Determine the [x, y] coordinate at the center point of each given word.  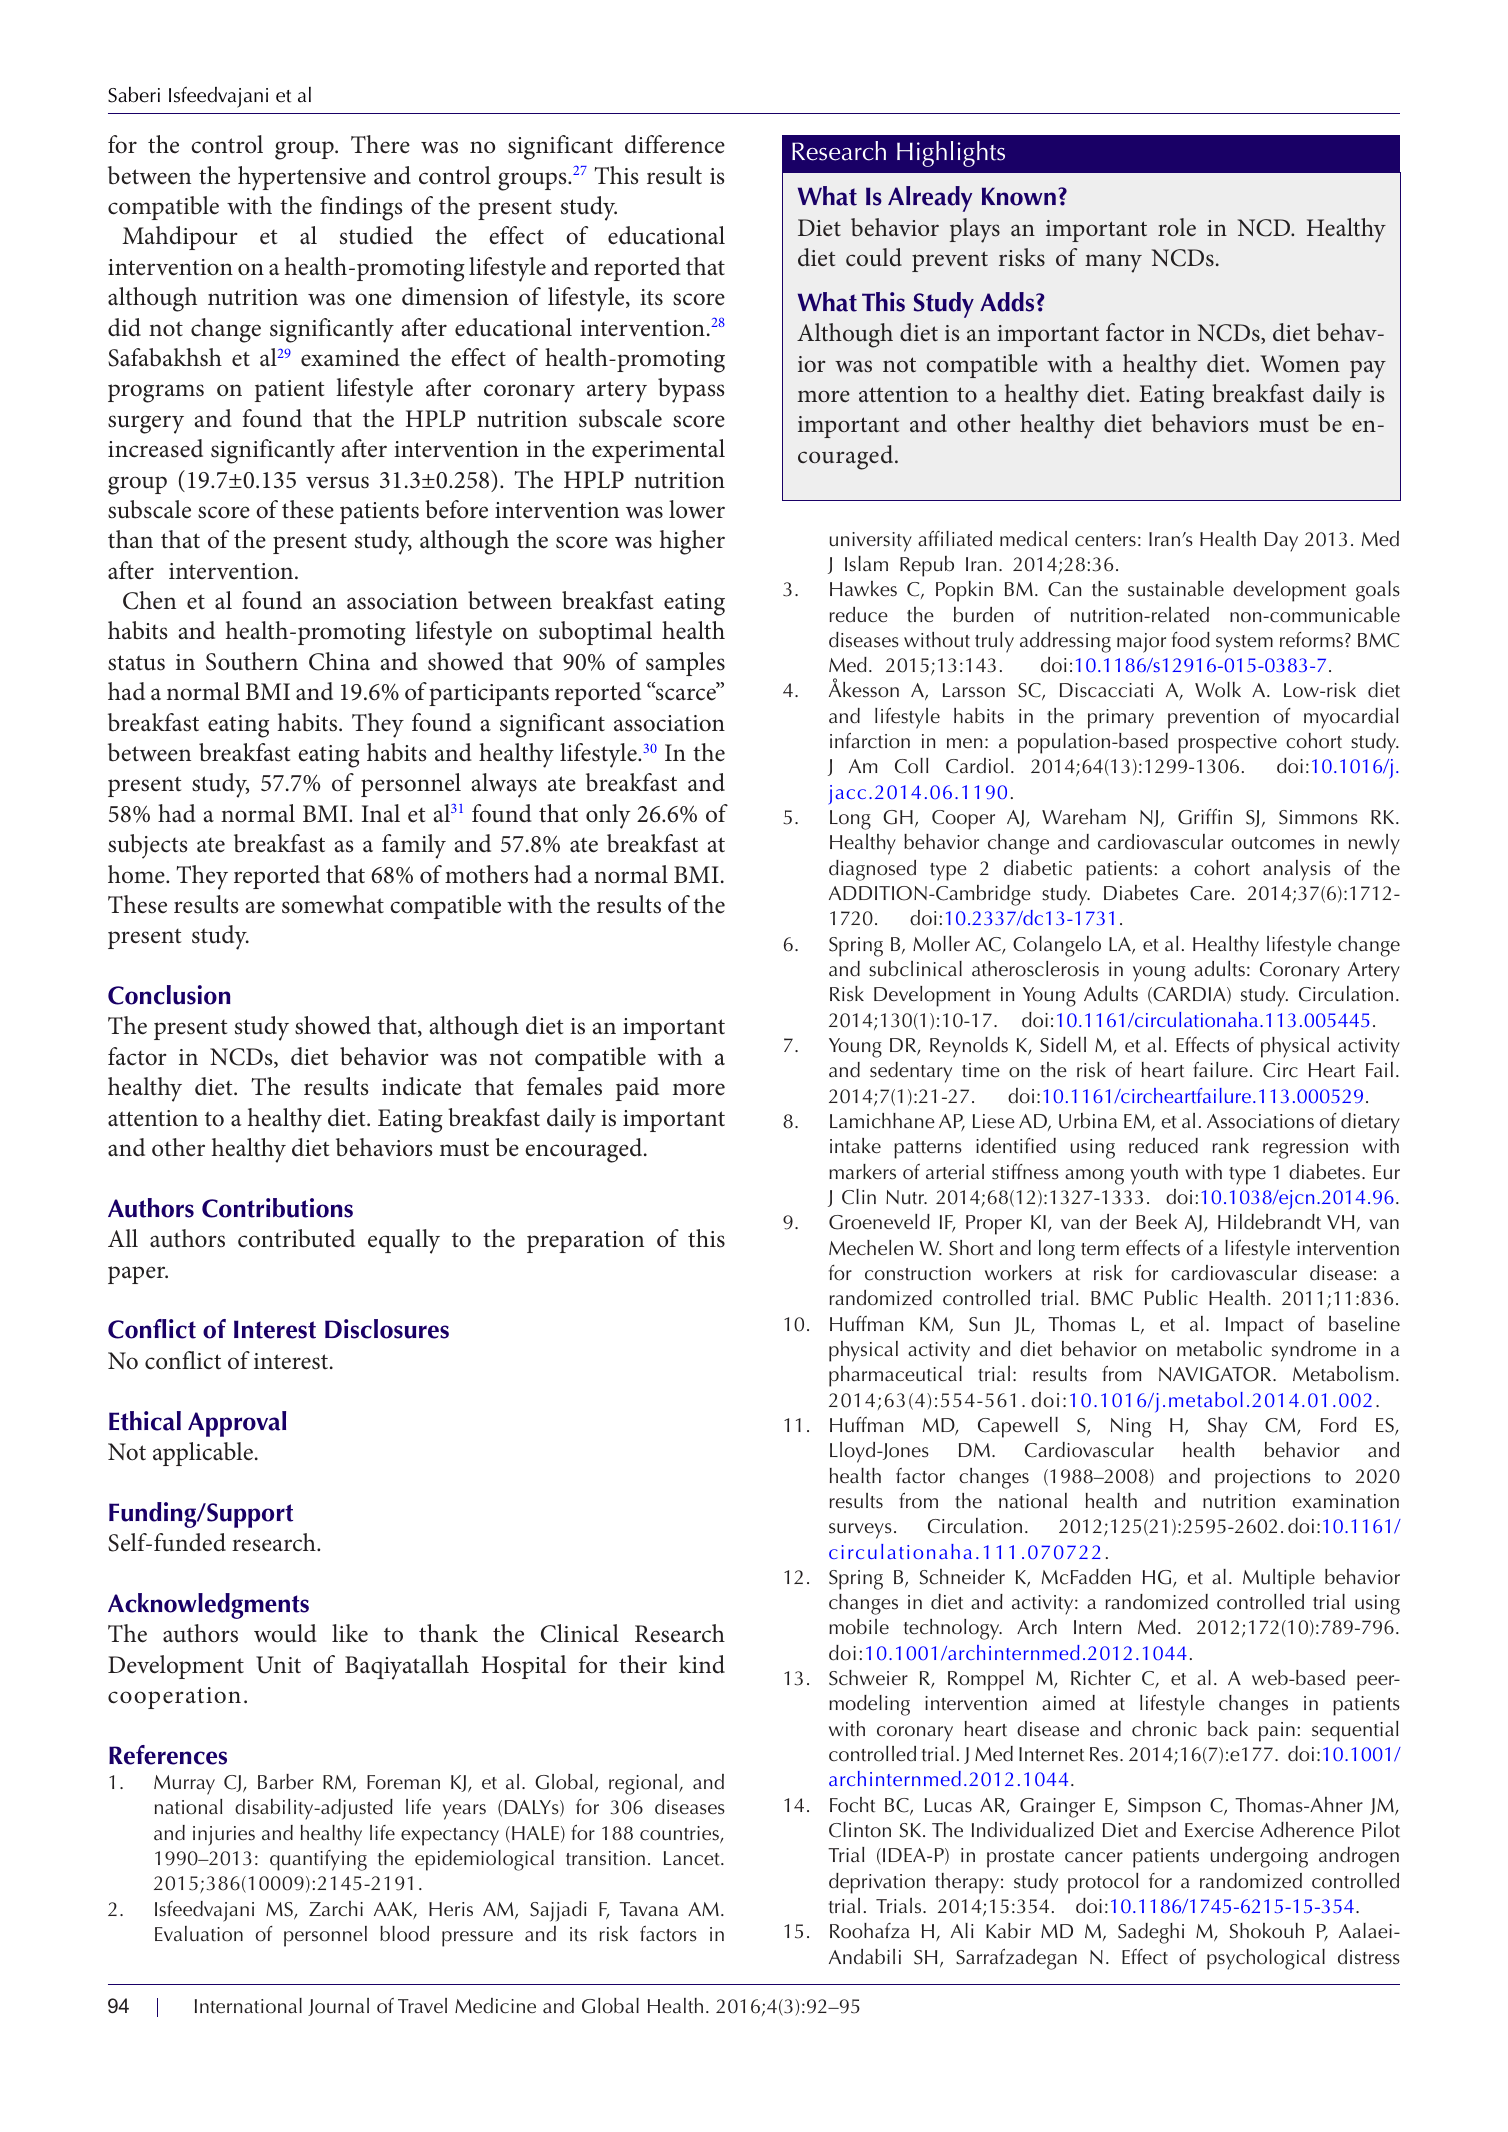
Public [1171, 1298]
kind [702, 1664]
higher [692, 542]
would [285, 1633]
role [1177, 227]
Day [1281, 542]
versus [337, 482]
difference [675, 144]
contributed [296, 1238]
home [137, 874]
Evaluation [199, 1934]
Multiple [1279, 1579]
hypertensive [302, 178]
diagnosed [872, 870]
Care [1210, 893]
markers [862, 1172]
